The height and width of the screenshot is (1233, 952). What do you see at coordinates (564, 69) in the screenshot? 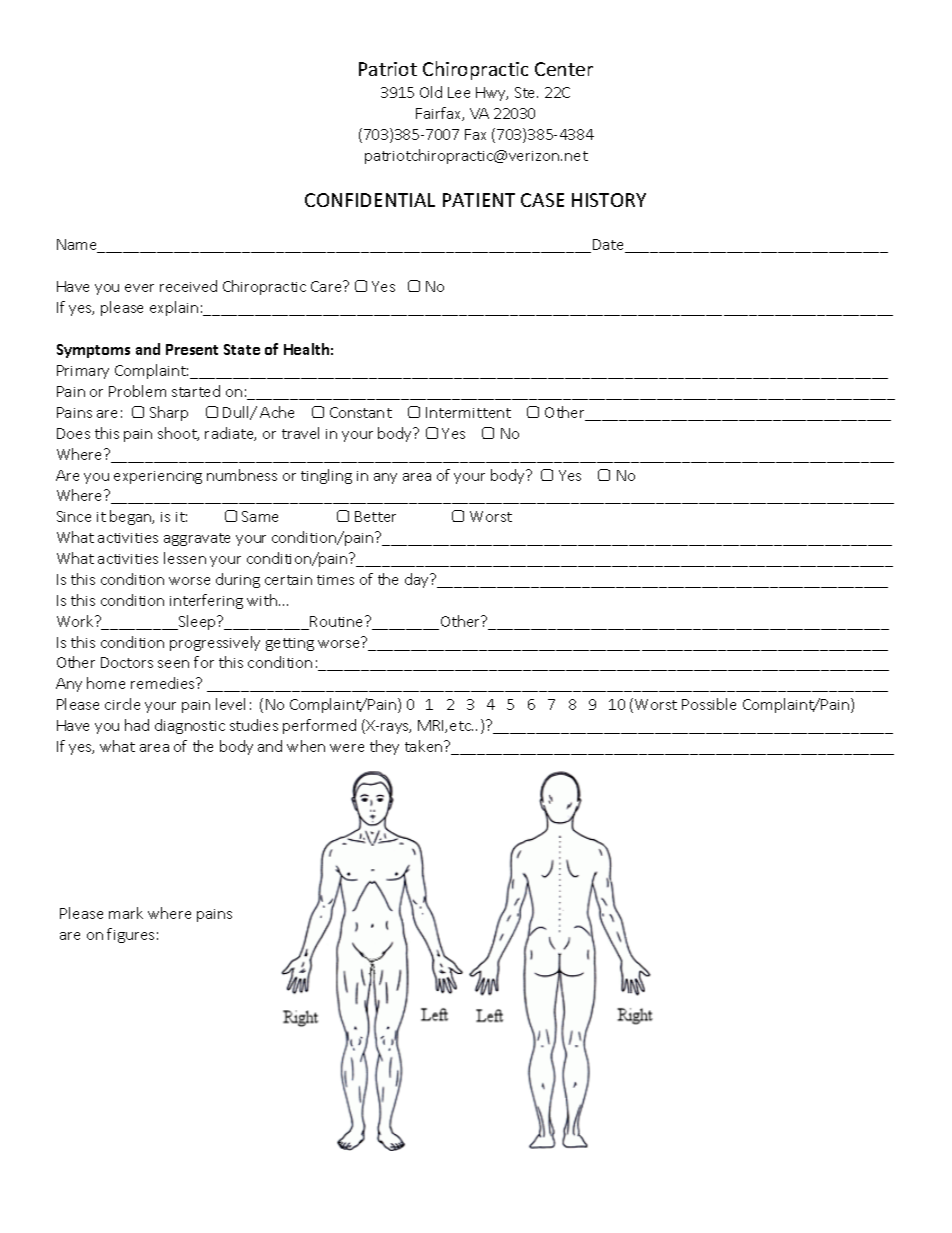
I see `Center` at bounding box center [564, 69].
